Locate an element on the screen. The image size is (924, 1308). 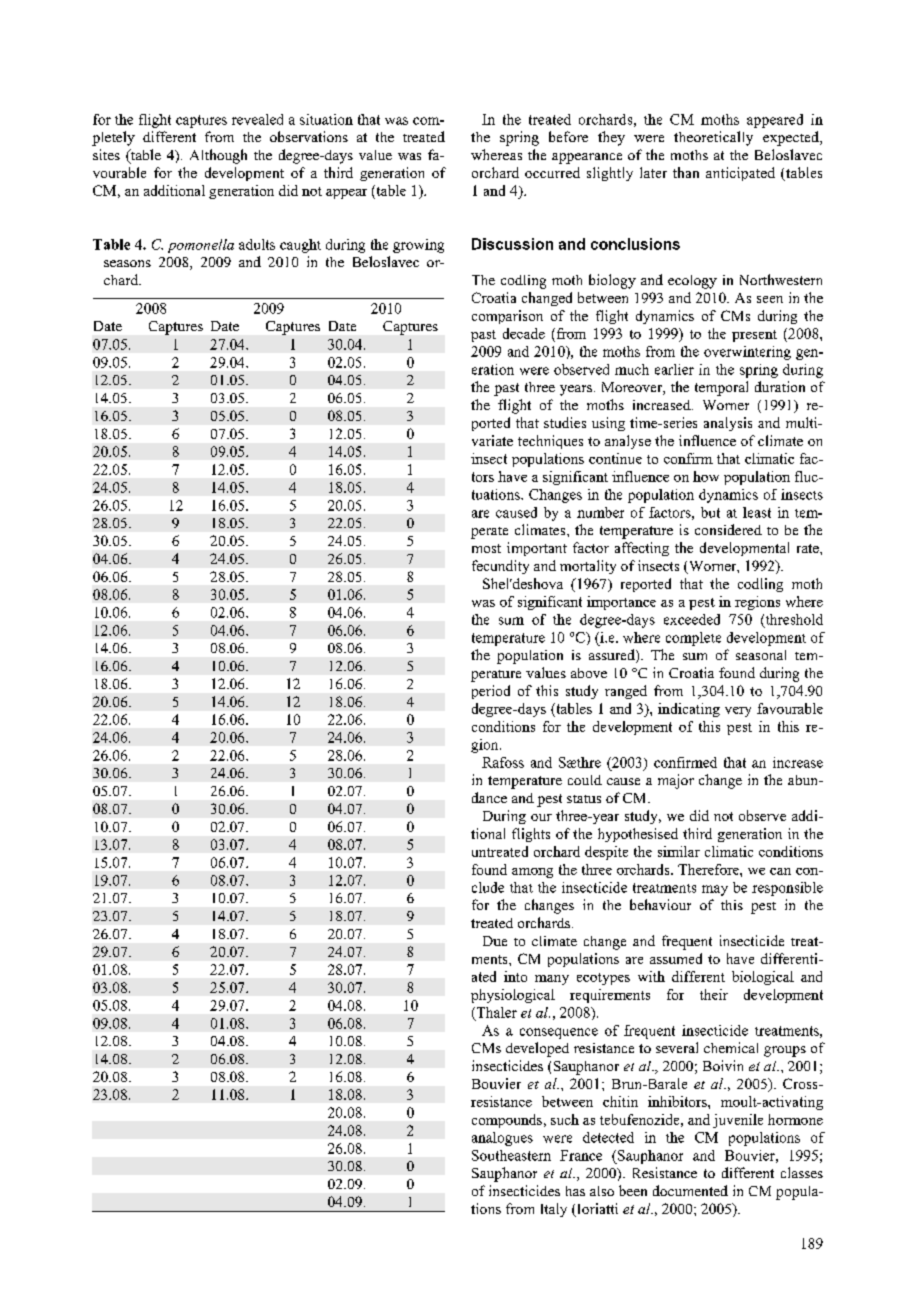
documented is located at coordinates (690, 1190).
